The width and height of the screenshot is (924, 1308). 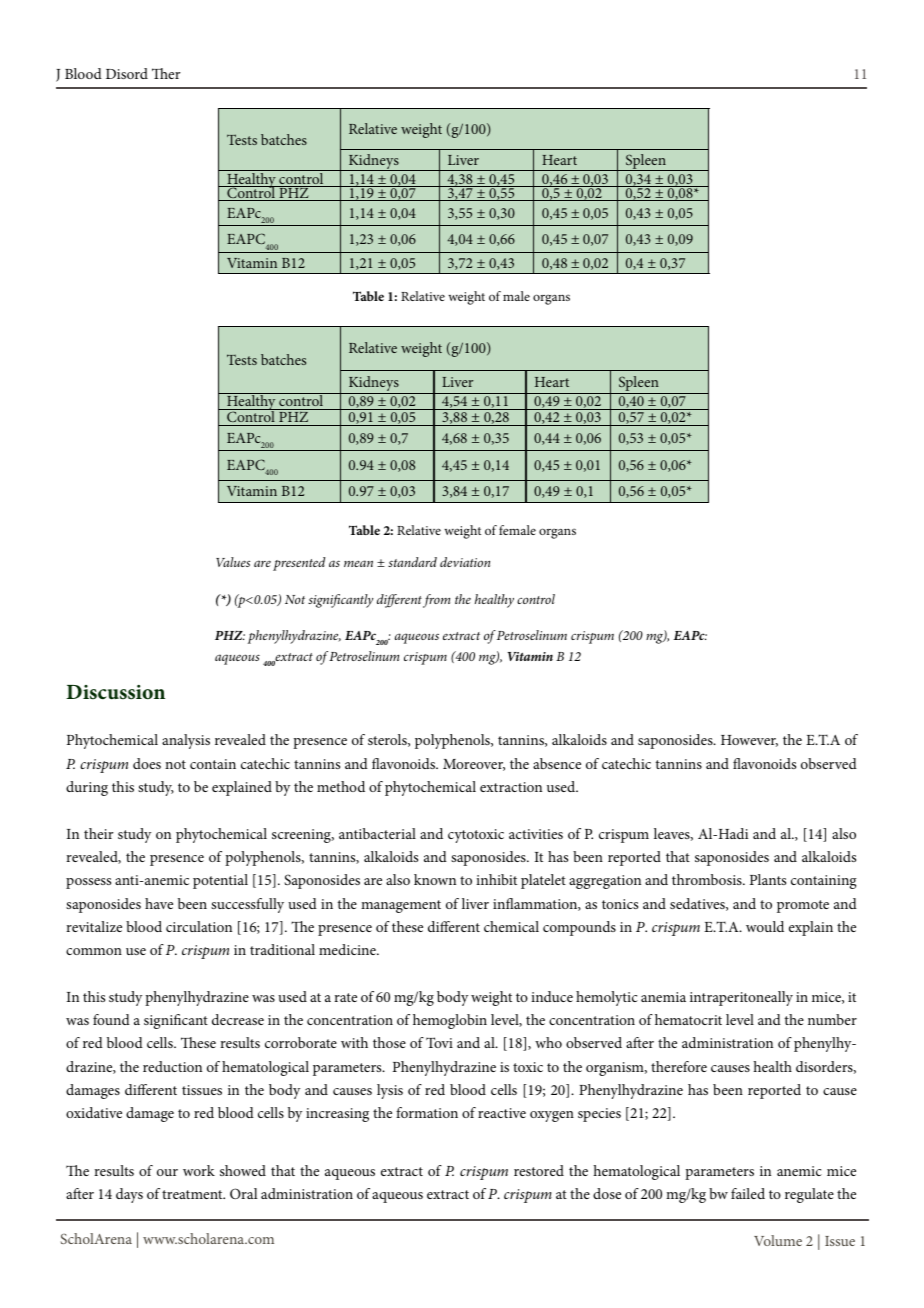 I want to click on does, so click(x=147, y=763).
